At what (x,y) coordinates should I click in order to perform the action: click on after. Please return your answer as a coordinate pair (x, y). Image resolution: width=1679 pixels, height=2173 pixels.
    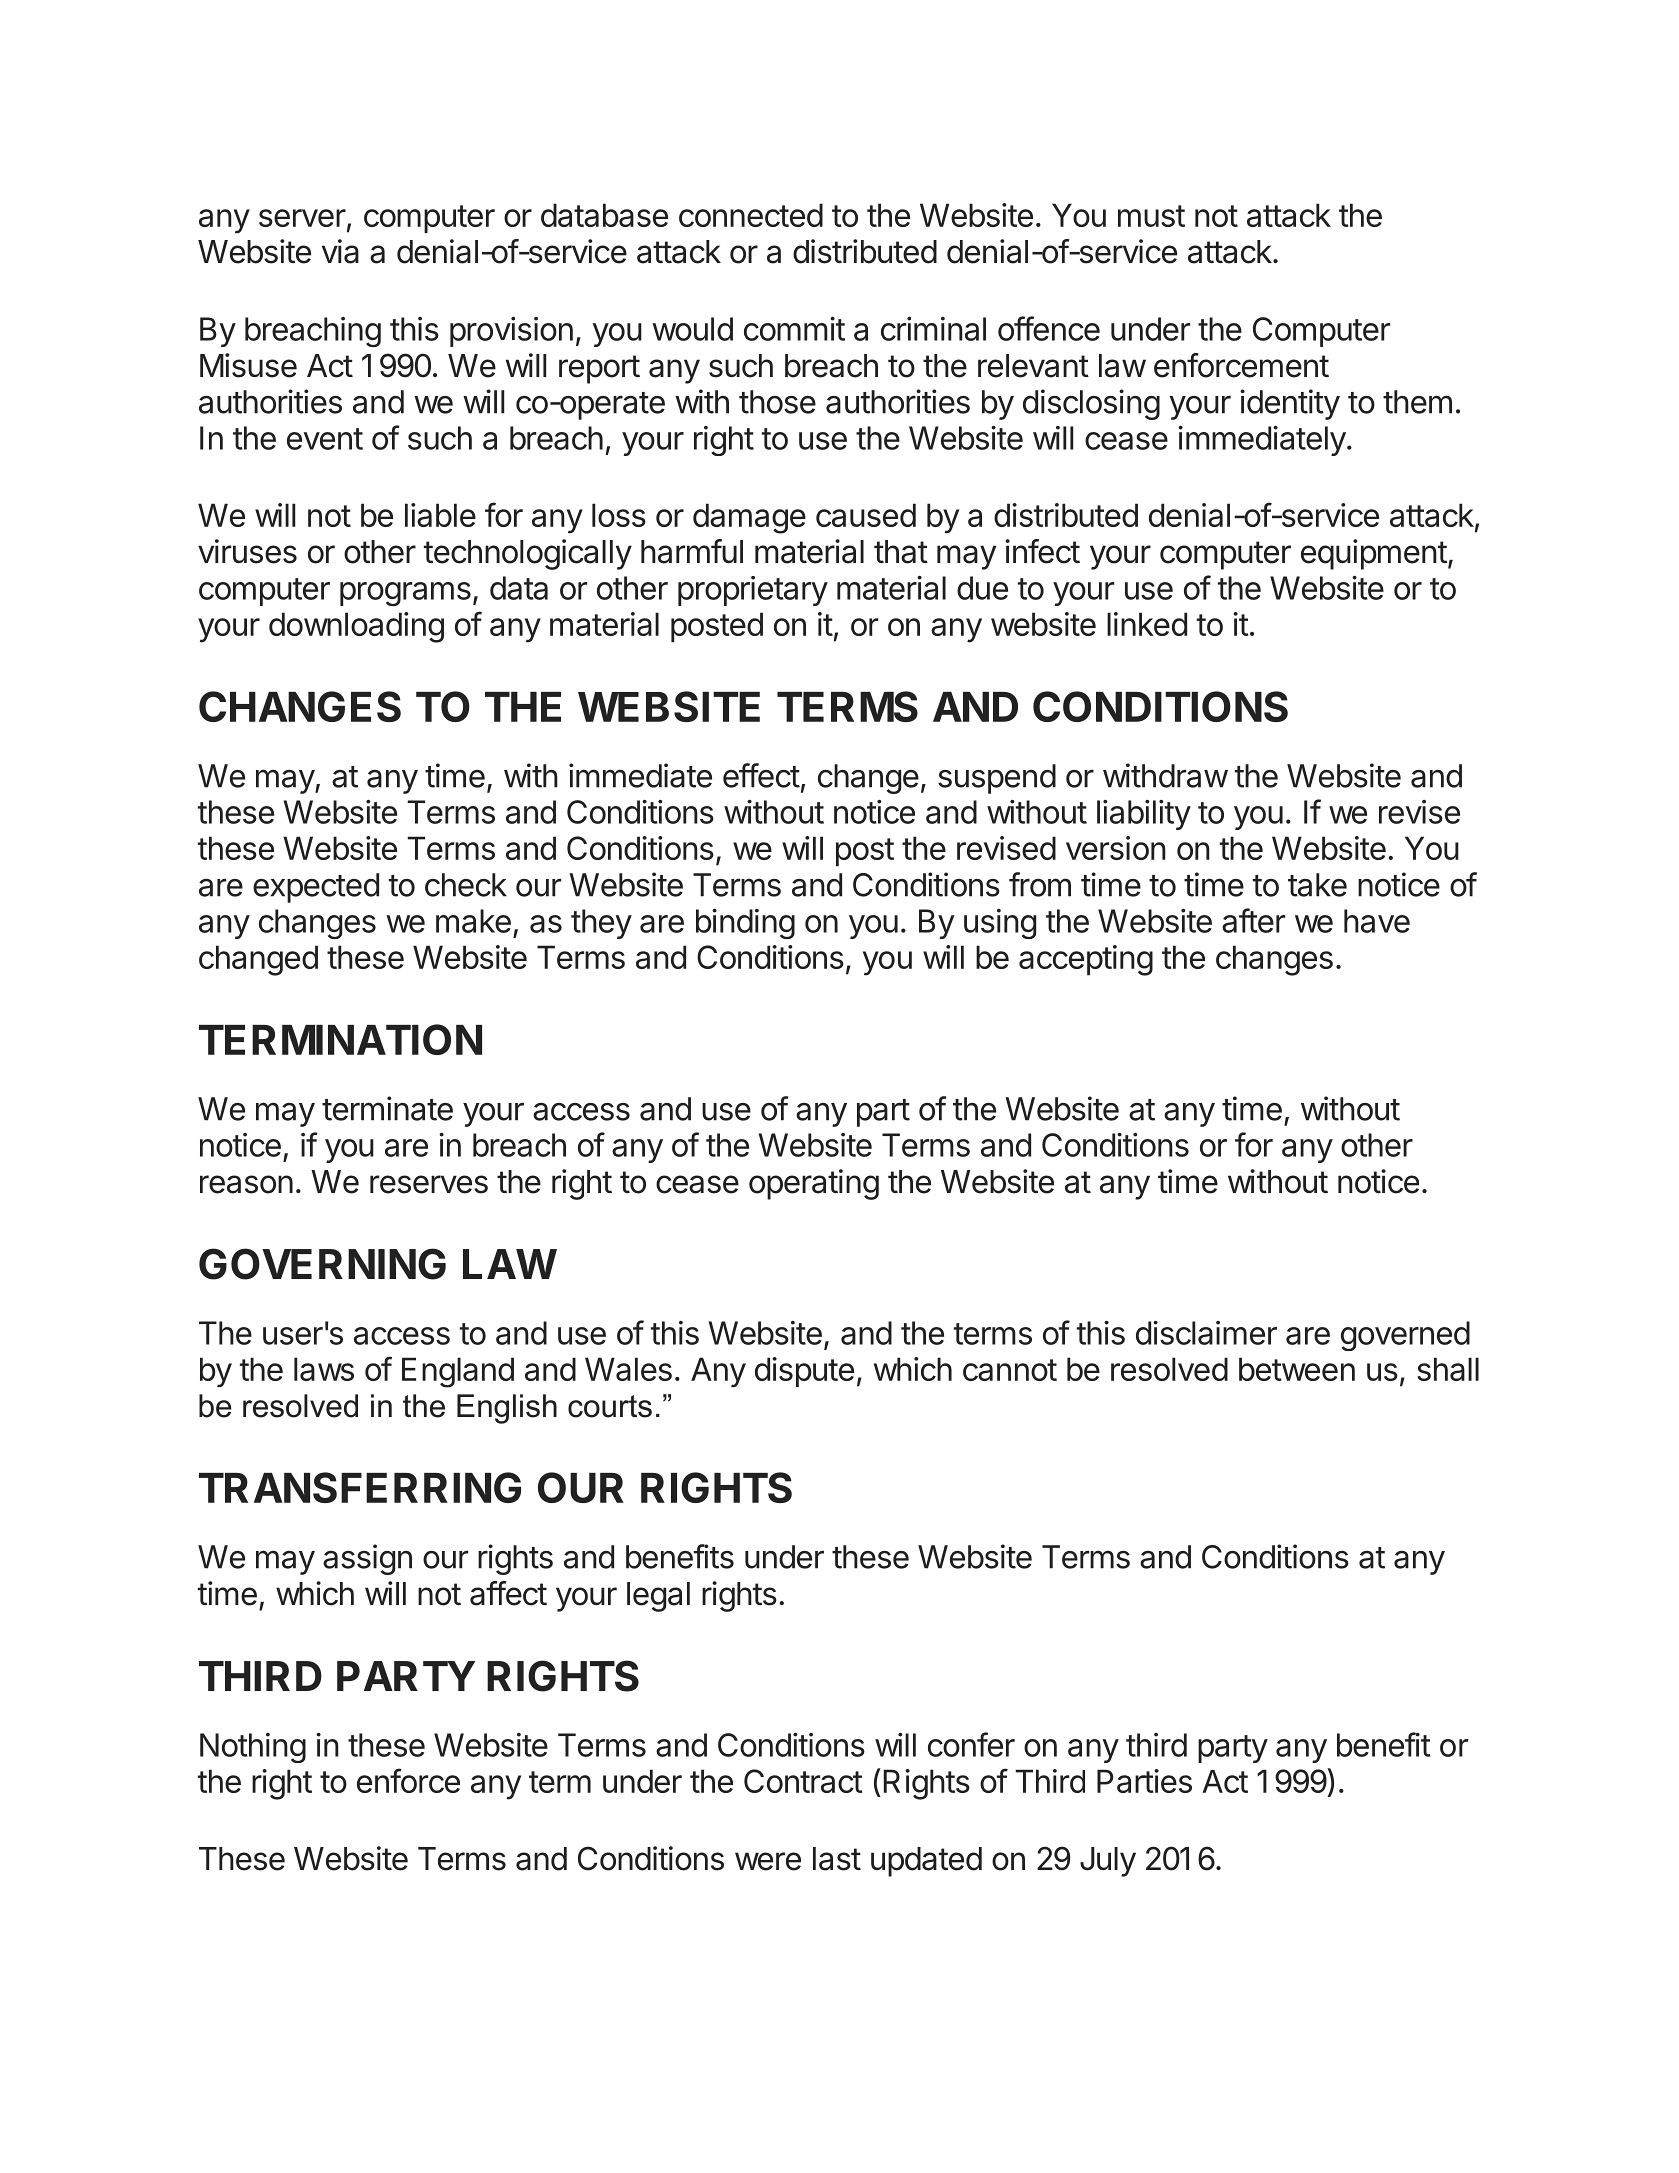
    Looking at the image, I should click on (1253, 920).
